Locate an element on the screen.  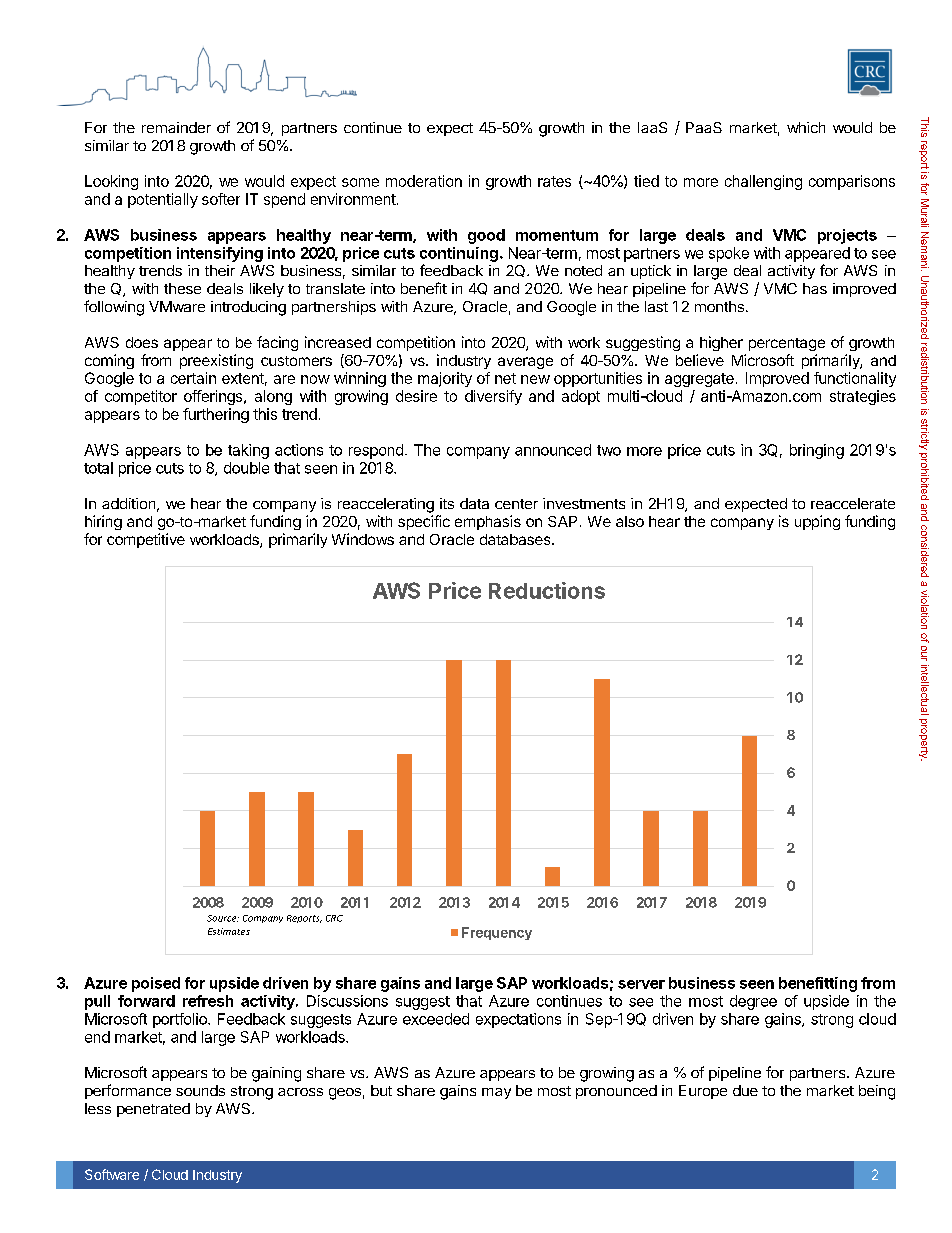
penetrated is located at coordinates (153, 1110).
